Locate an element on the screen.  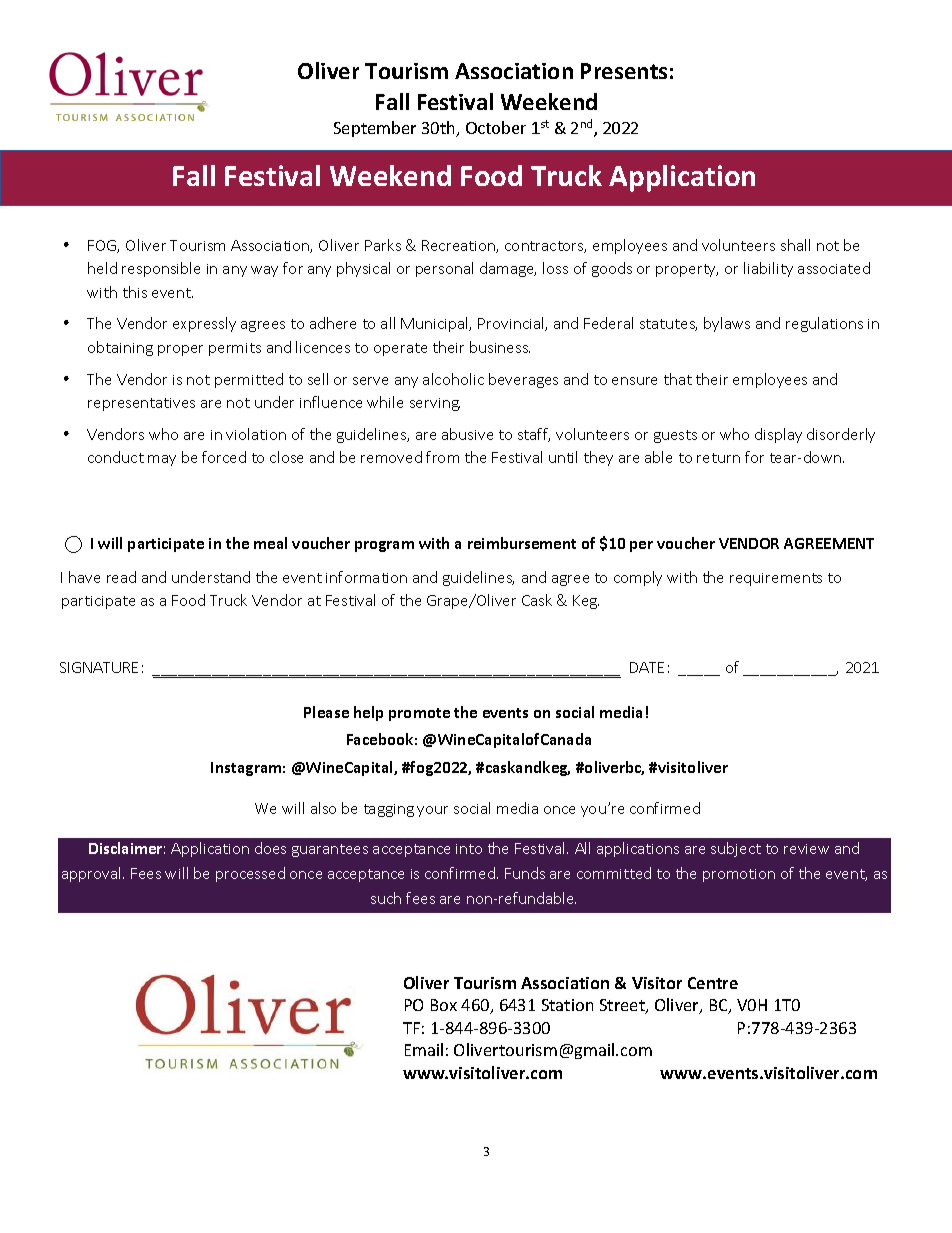
processed is located at coordinates (250, 874).
